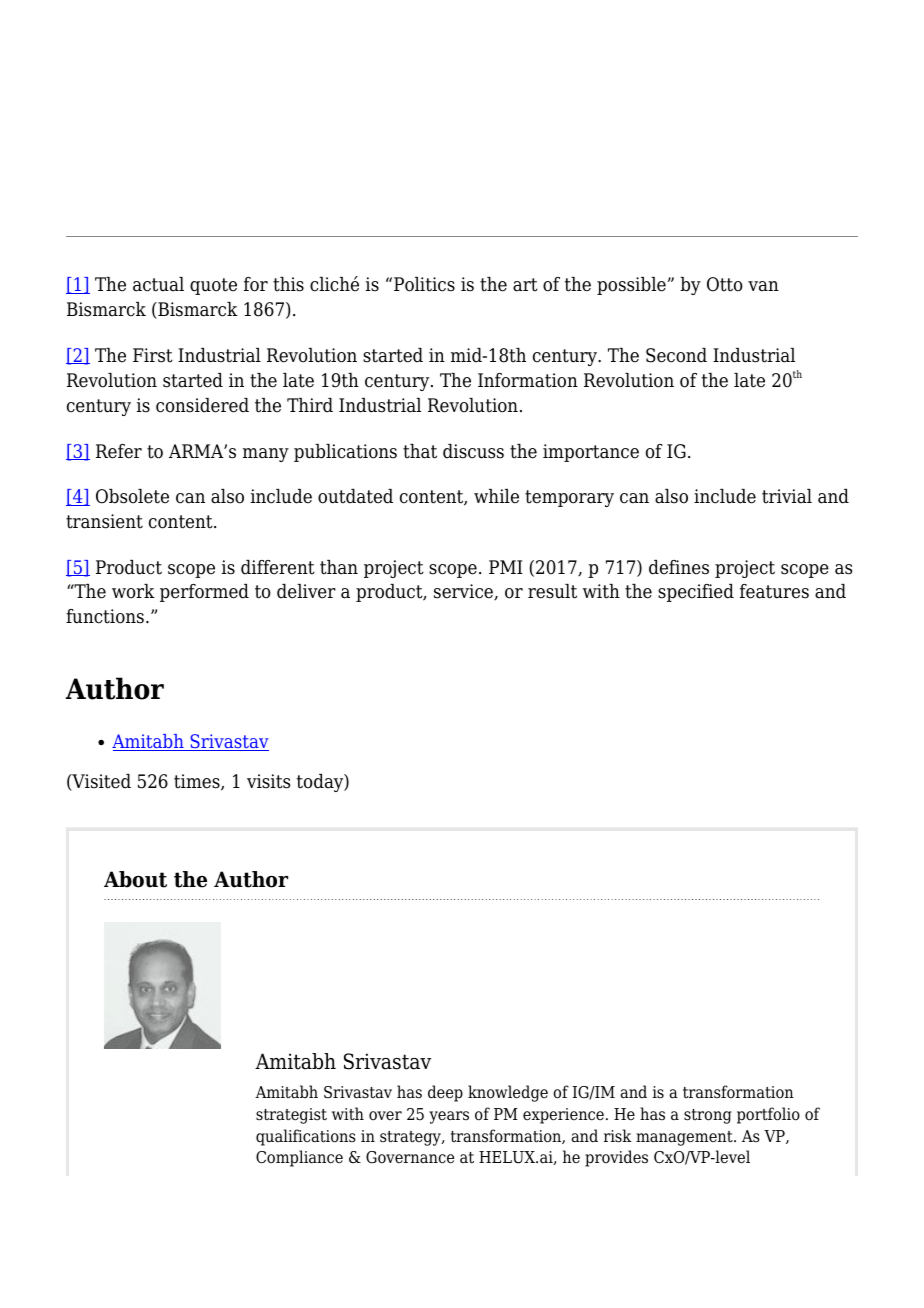 The width and height of the screenshot is (924, 1308). What do you see at coordinates (708, 1116) in the screenshot?
I see `strong` at bounding box center [708, 1116].
